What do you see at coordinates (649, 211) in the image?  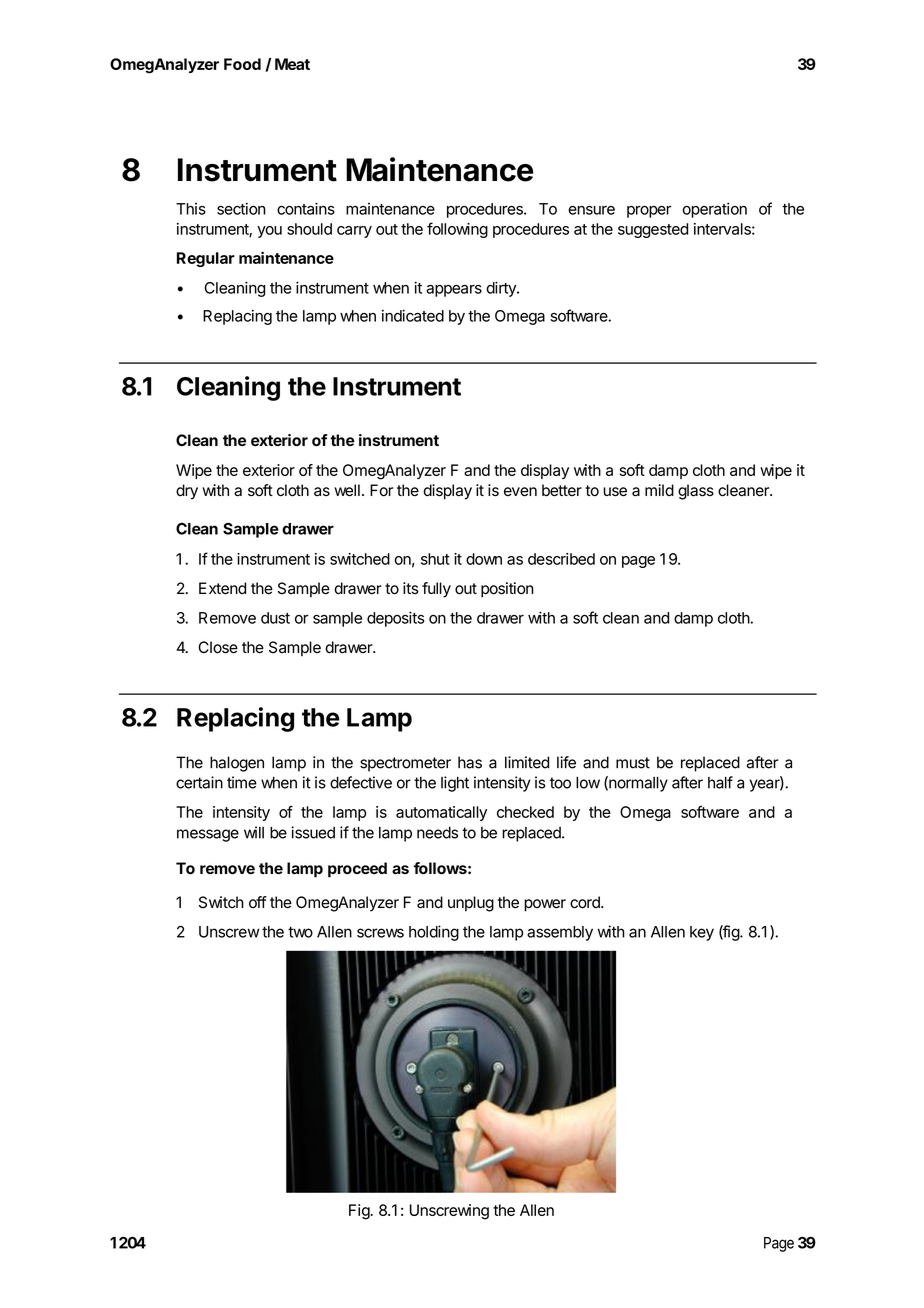 I see `proper` at bounding box center [649, 211].
